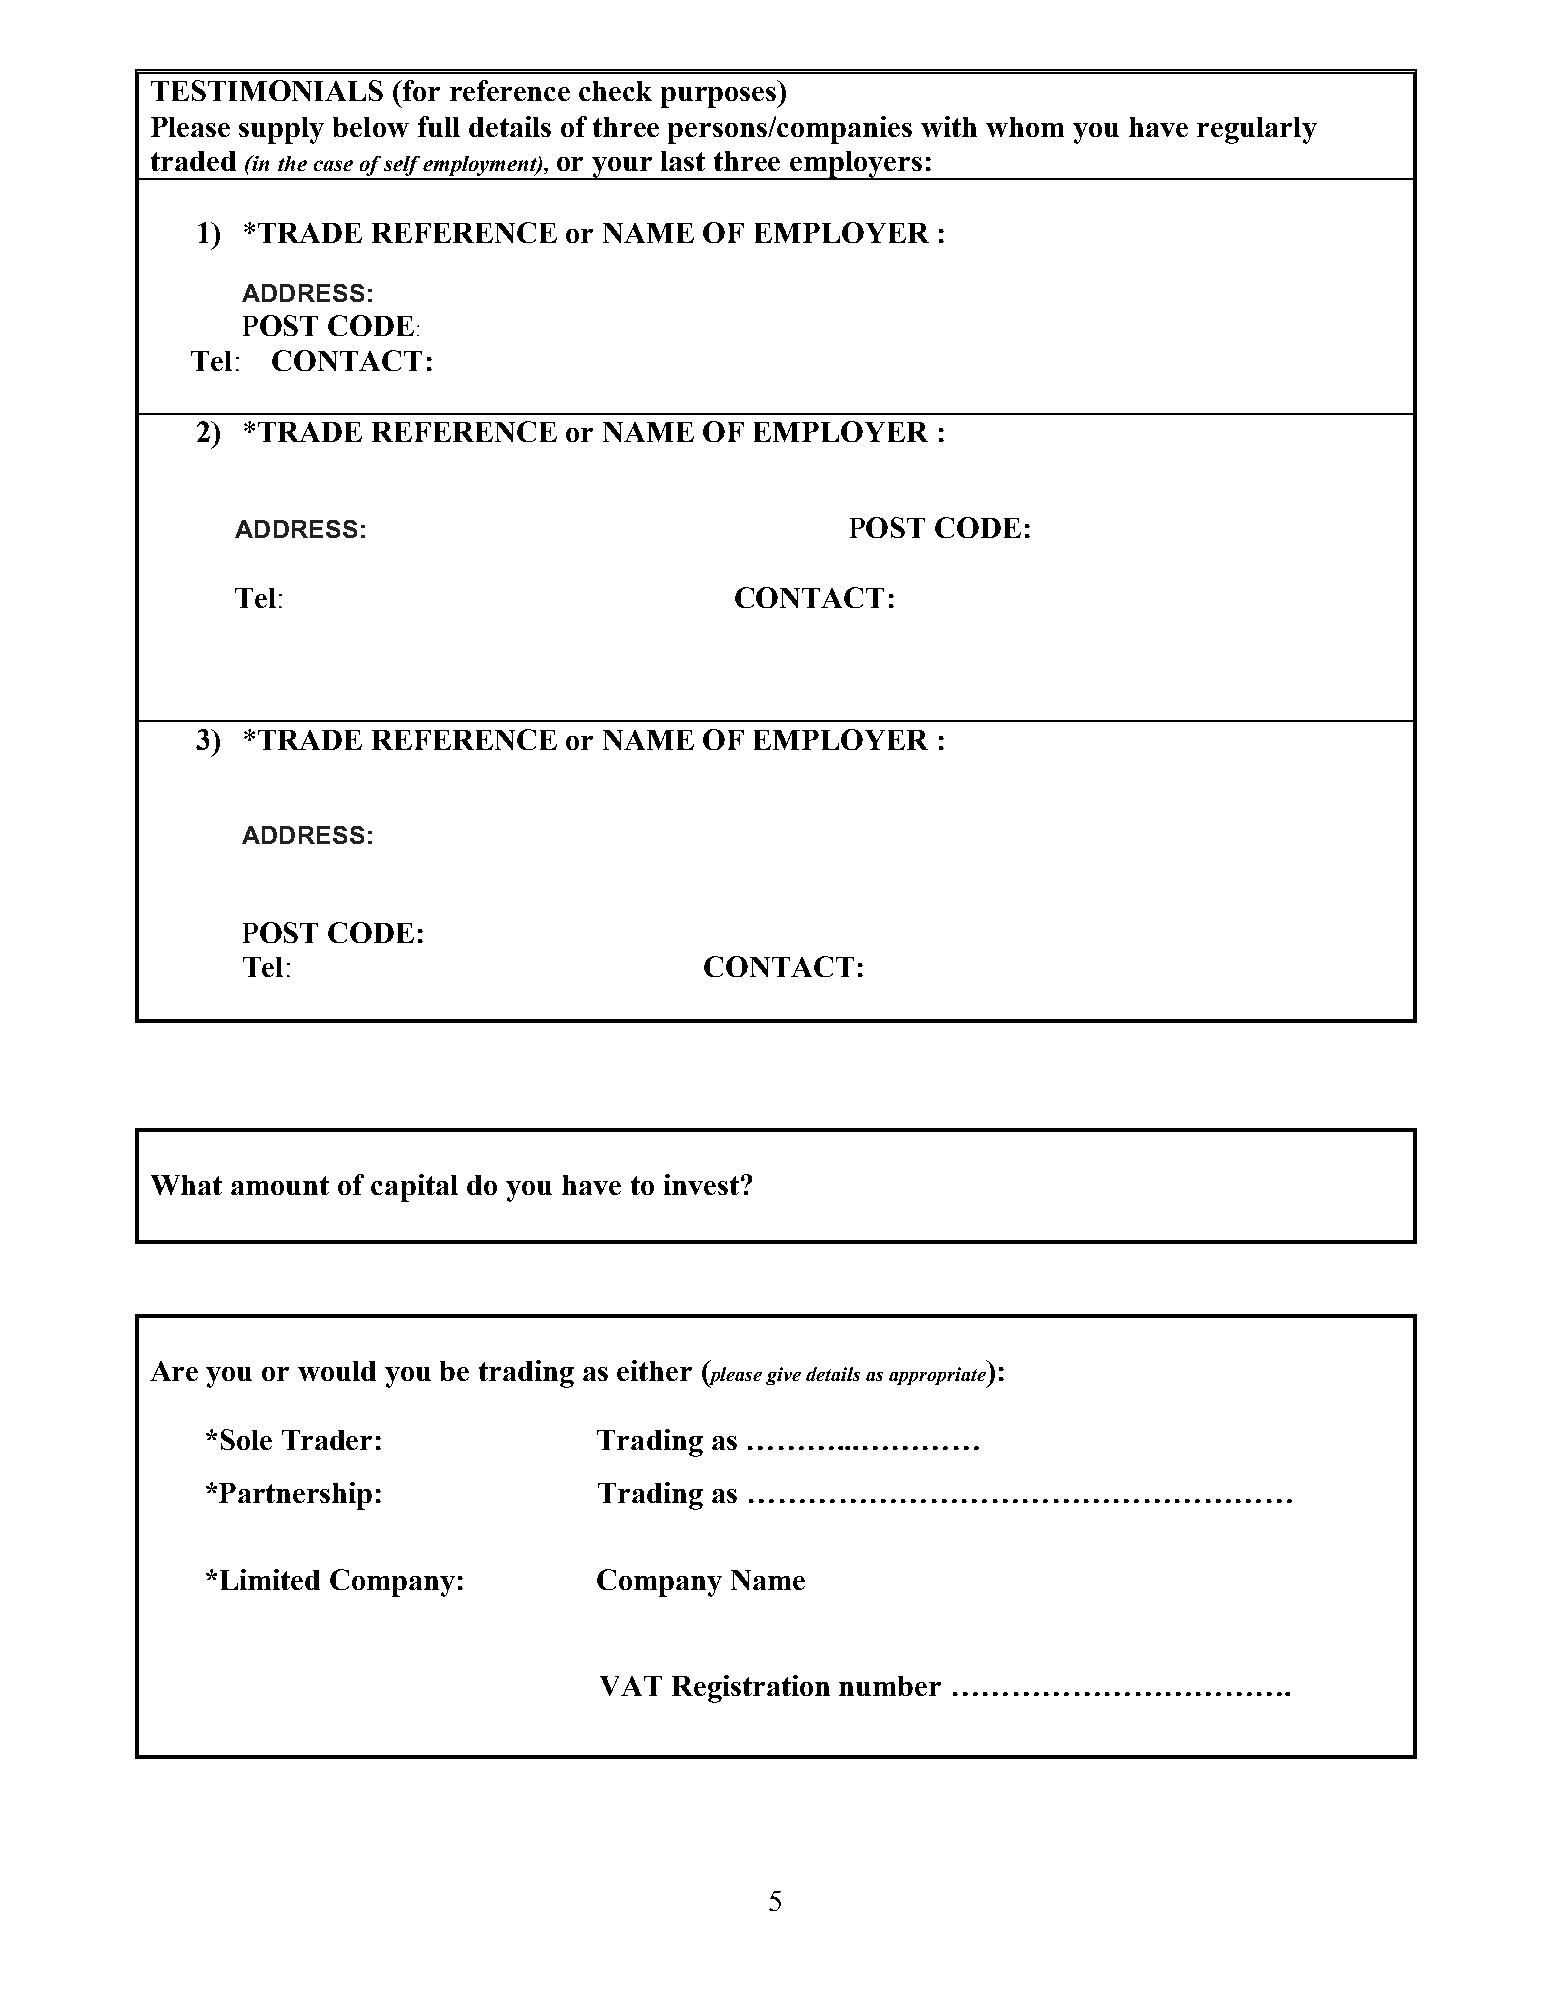 The height and width of the screenshot is (2009, 1552). Describe the element at coordinates (337, 1371) in the screenshot. I see `would` at that location.
